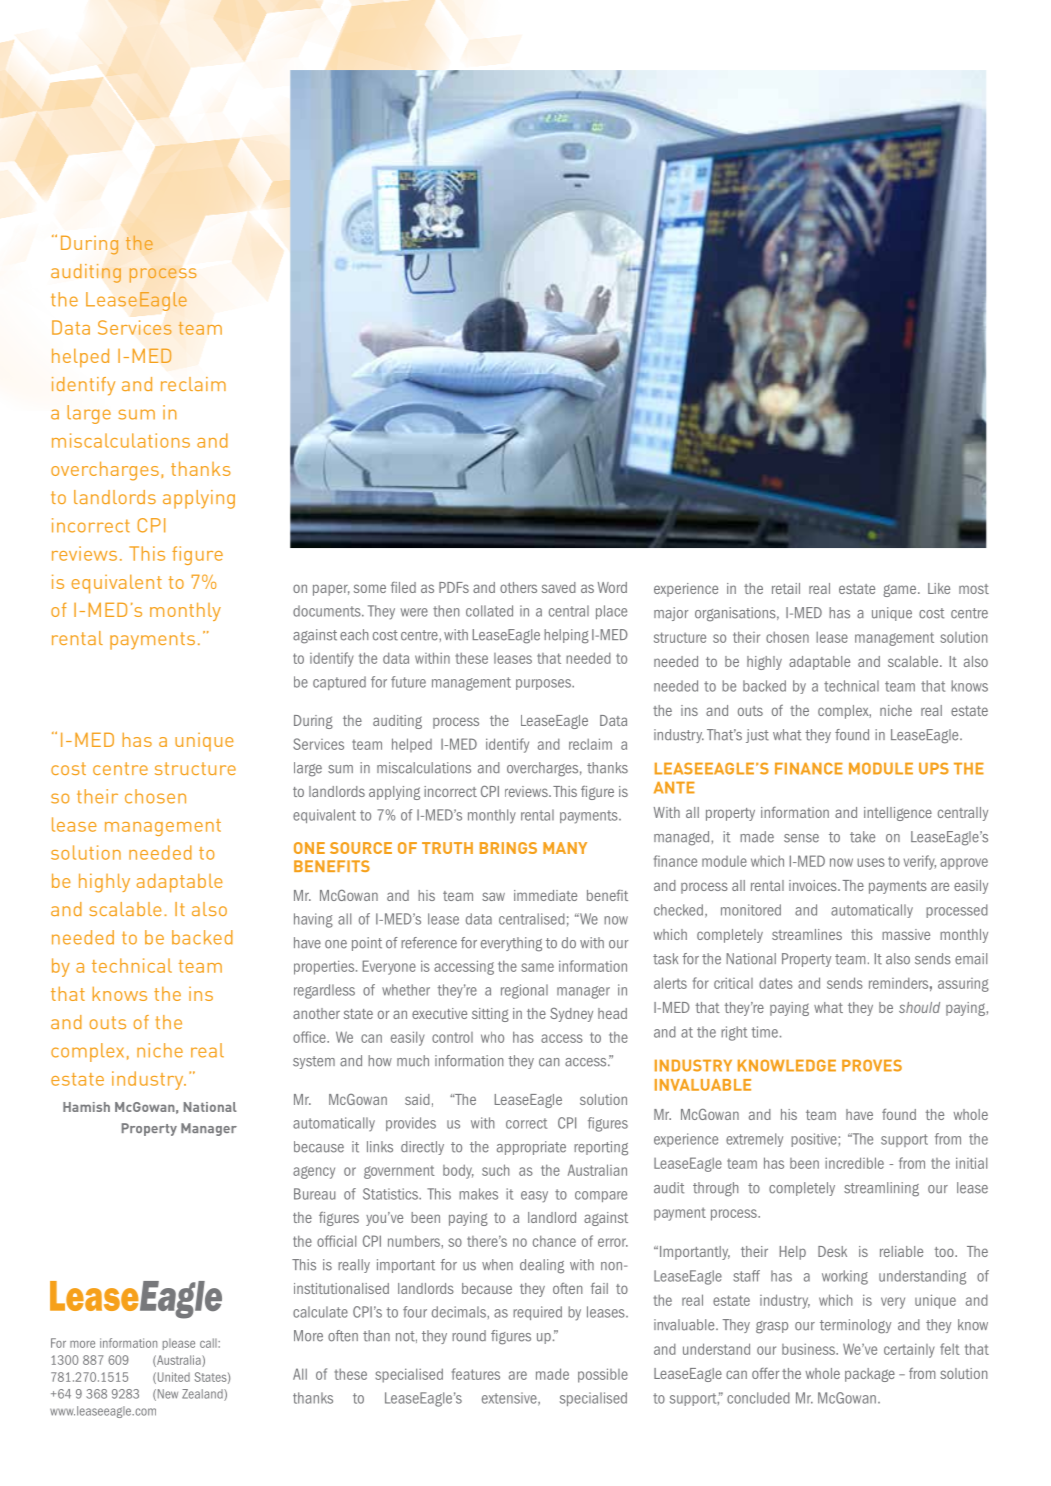 The image size is (1051, 1486). I want to click on massive, so click(906, 934).
